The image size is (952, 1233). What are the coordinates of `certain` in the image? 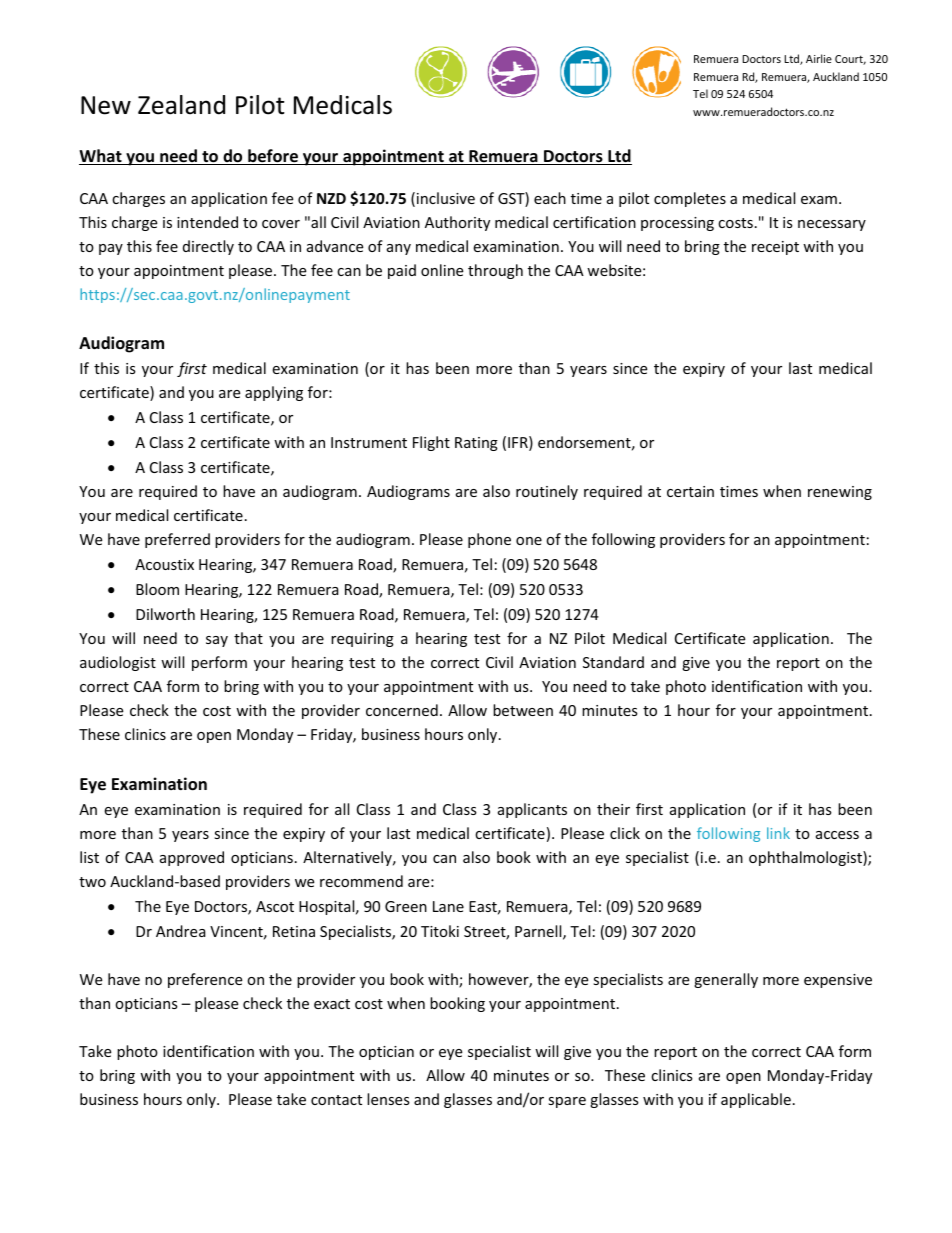 It's located at (690, 491).
